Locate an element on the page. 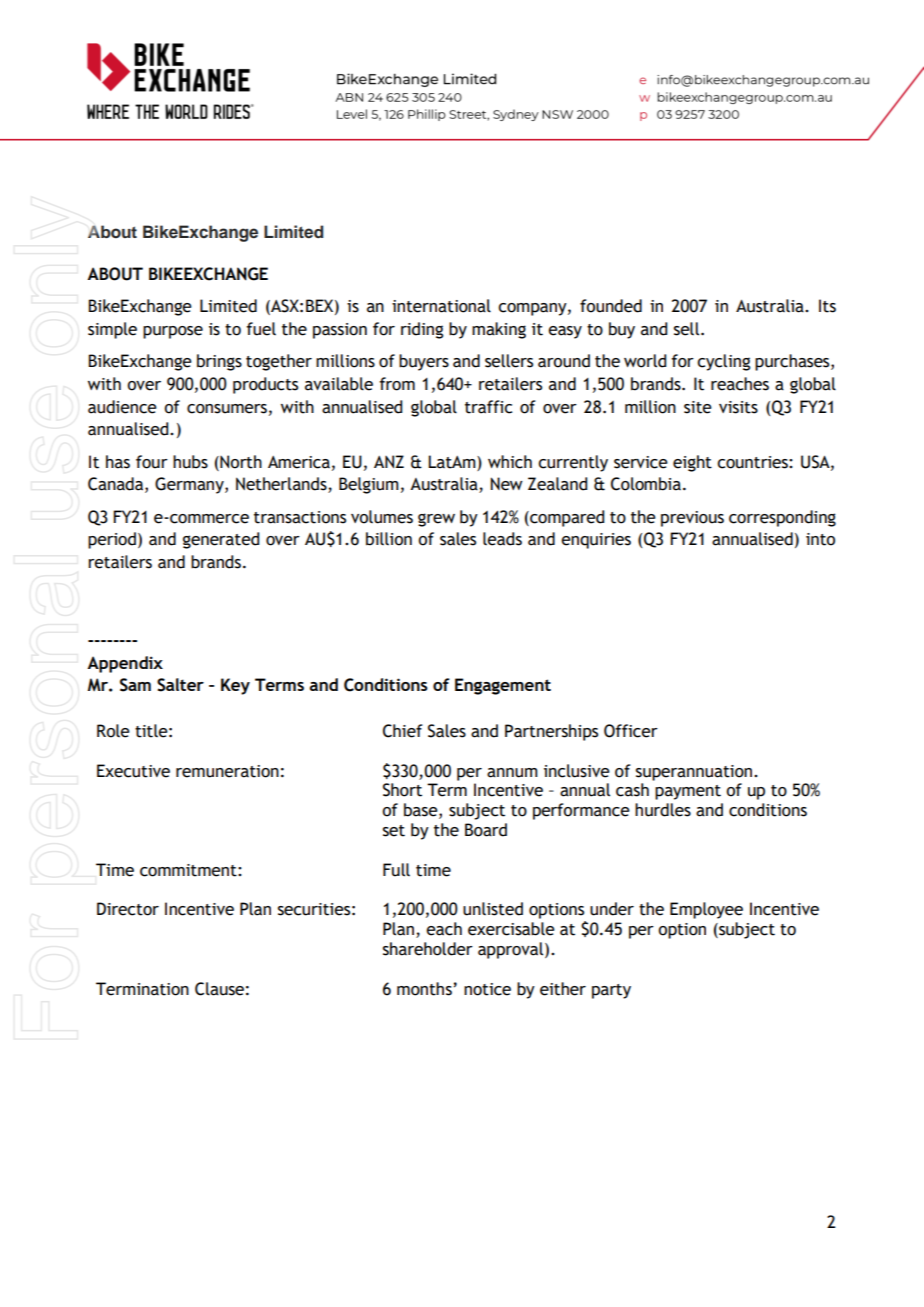 Image resolution: width=924 pixels, height=1307 pixels. notice is located at coordinates (487, 989).
